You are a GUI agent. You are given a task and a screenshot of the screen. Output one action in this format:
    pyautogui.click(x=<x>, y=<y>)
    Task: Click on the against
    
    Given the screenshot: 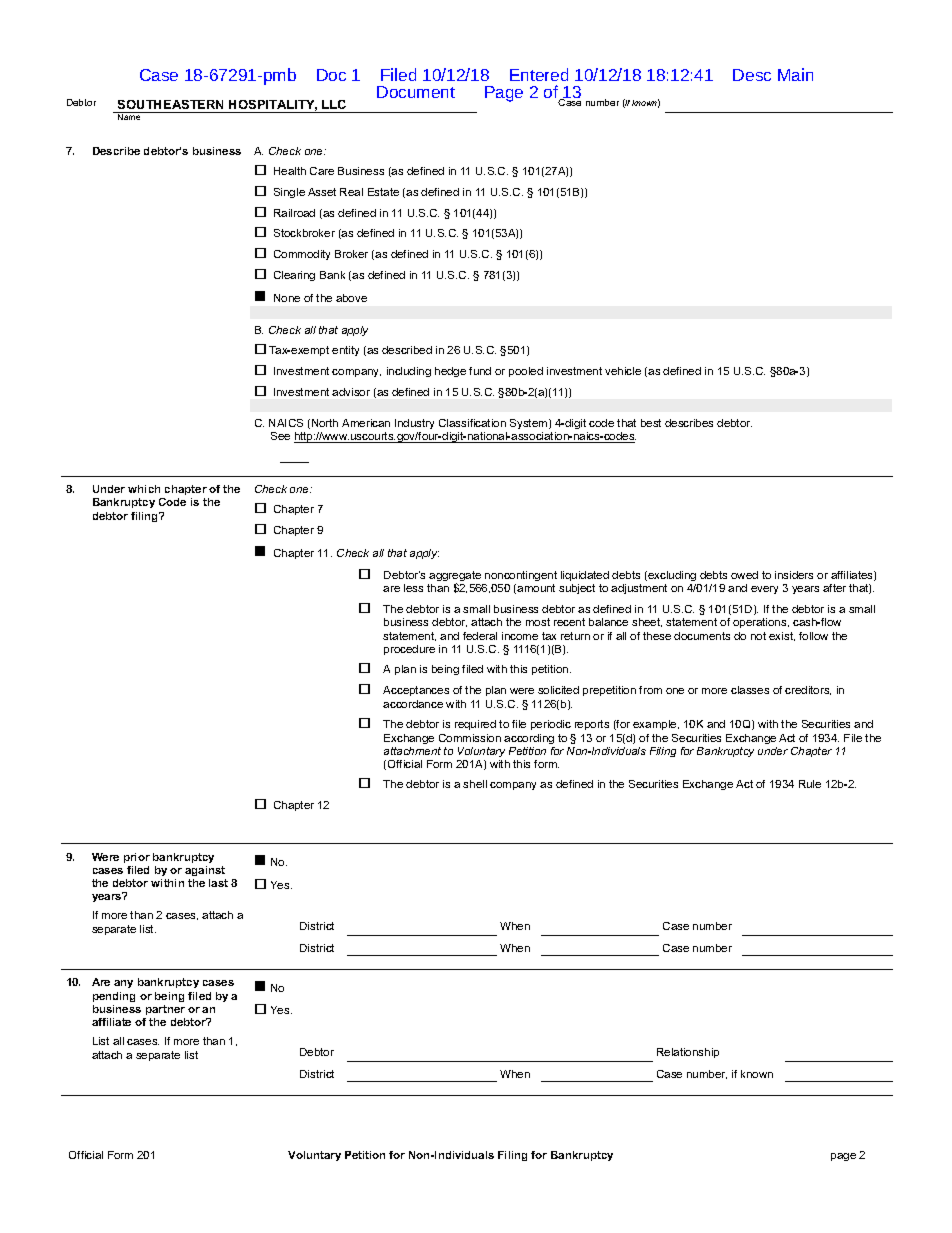 What is the action you would take?
    pyautogui.click(x=205, y=871)
